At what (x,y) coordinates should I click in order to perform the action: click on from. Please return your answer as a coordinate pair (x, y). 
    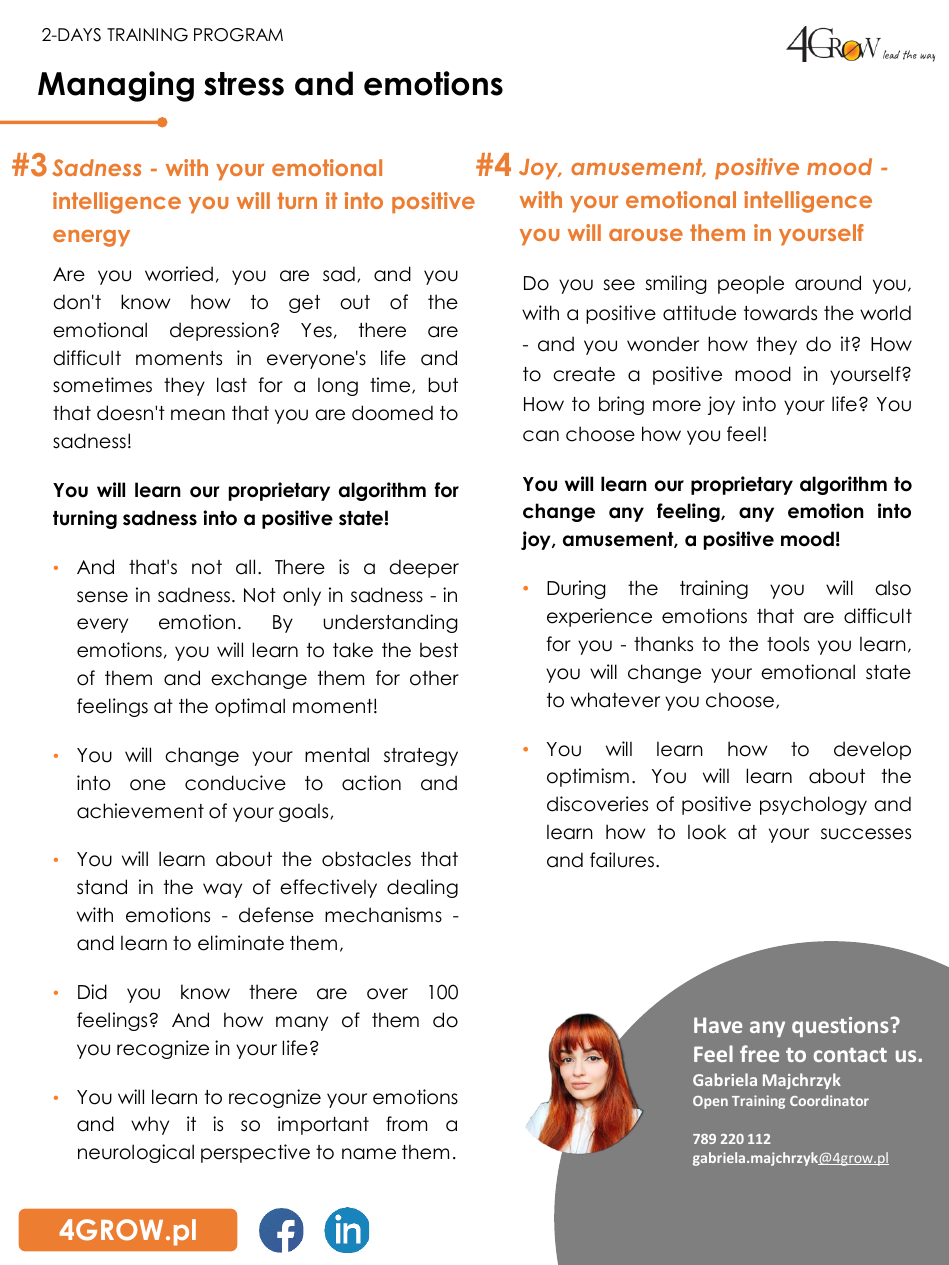
    Looking at the image, I should click on (406, 1124).
